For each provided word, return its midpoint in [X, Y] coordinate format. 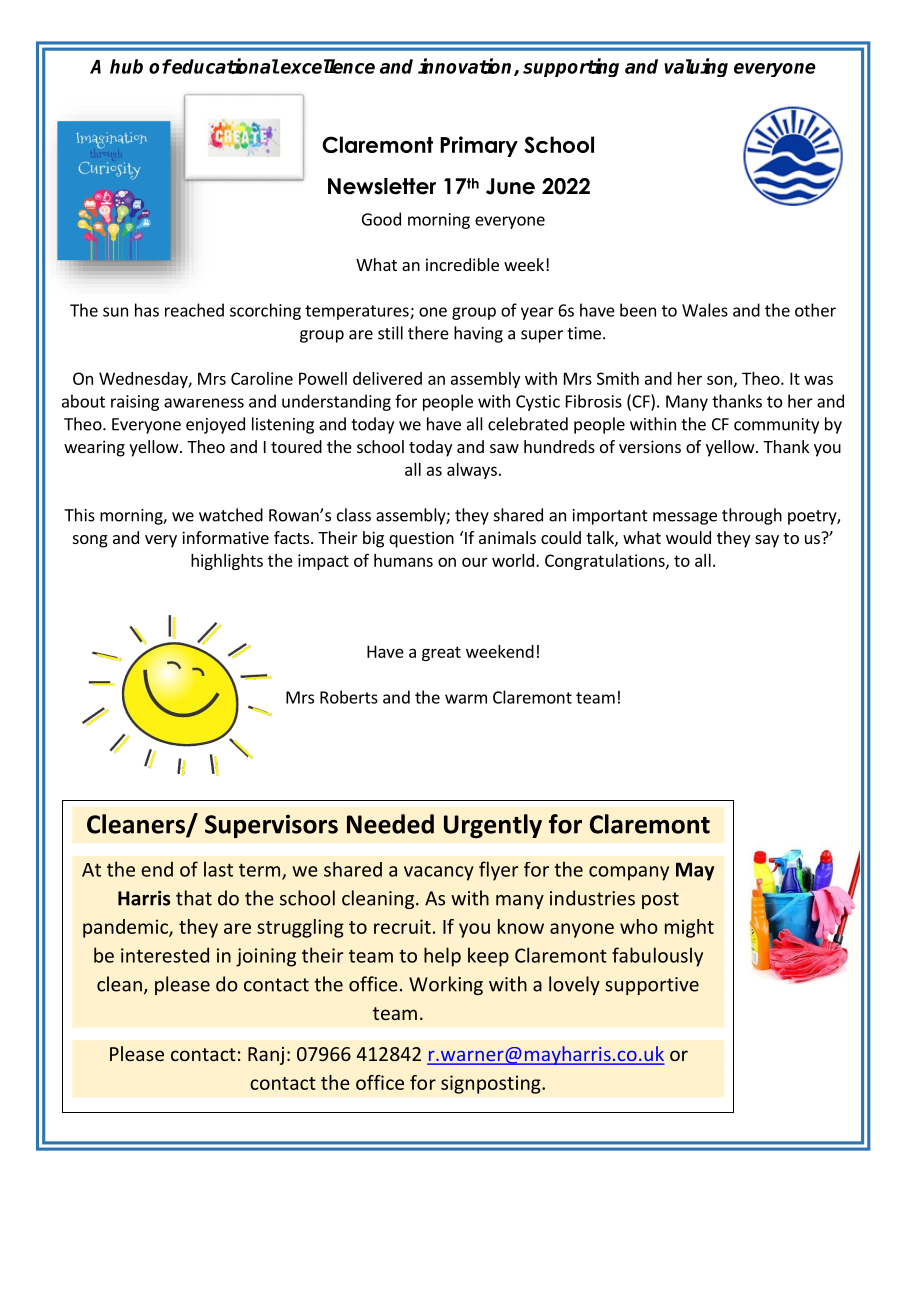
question [421, 539]
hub [126, 66]
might [689, 928]
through [752, 516]
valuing [696, 67]
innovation [466, 67]
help [442, 957]
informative [225, 537]
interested [165, 955]
